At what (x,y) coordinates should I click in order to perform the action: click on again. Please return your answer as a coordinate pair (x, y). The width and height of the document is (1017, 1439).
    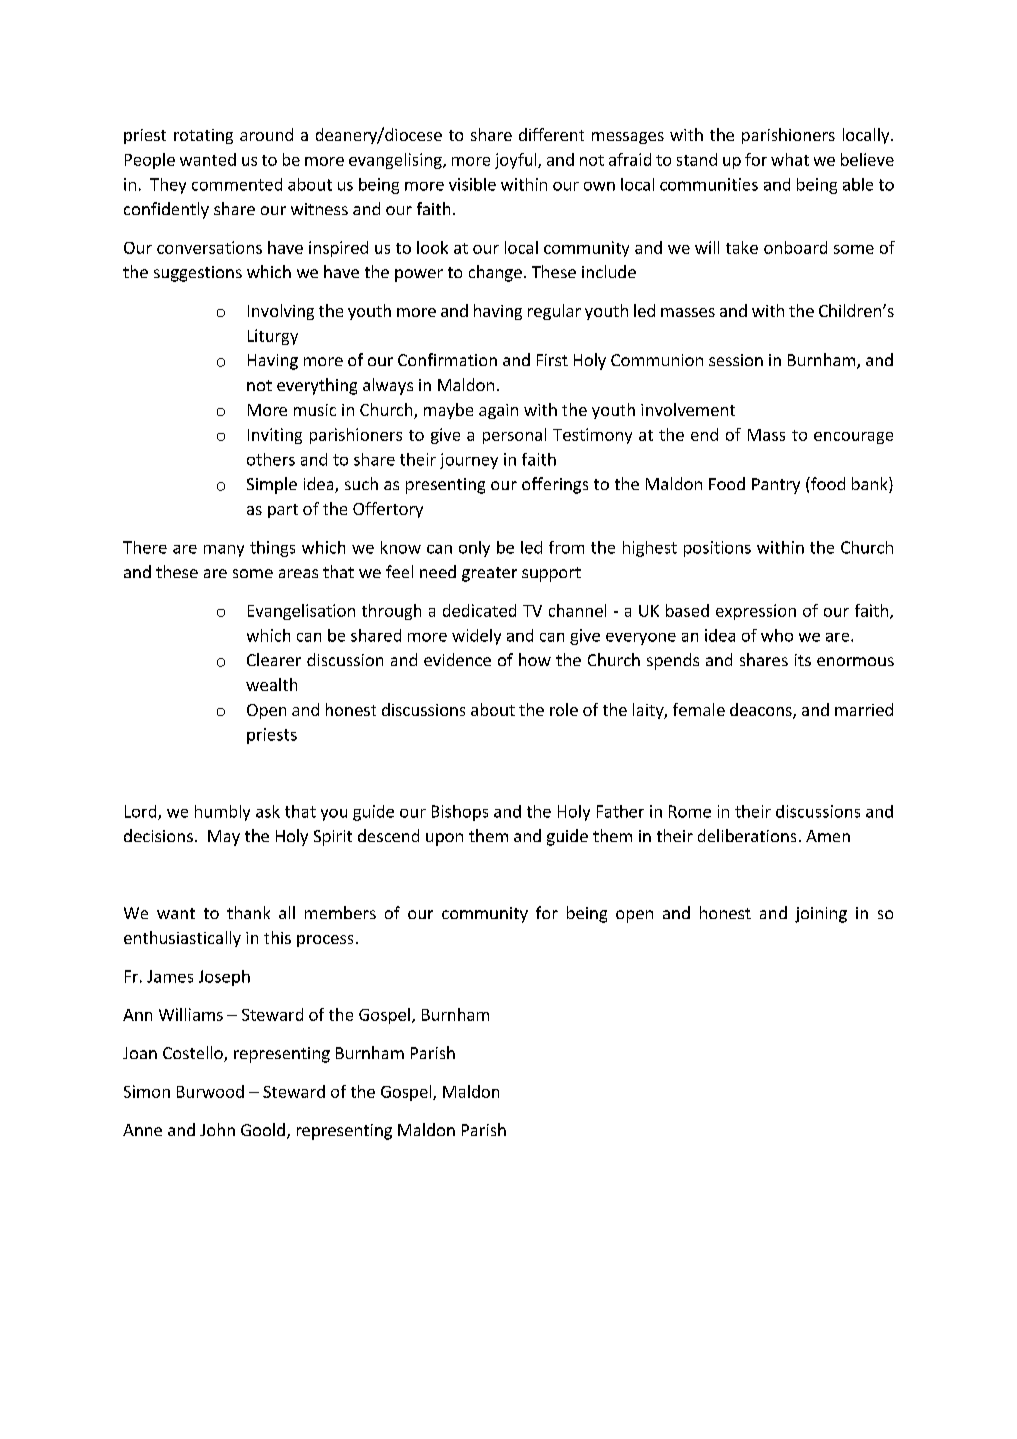
    Looking at the image, I should click on (498, 411).
